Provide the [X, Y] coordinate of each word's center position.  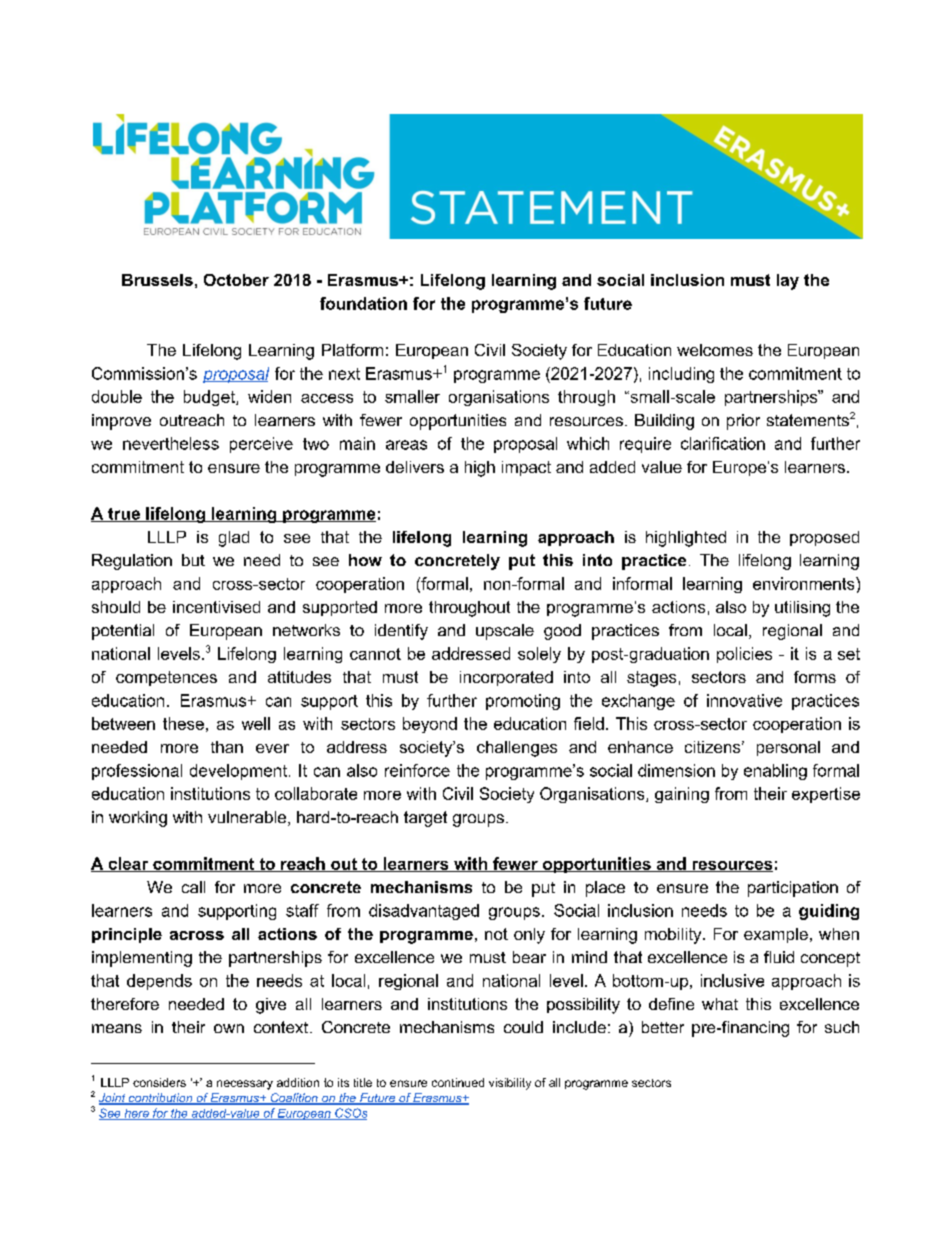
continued [458, 1082]
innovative [744, 700]
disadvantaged [424, 912]
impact [526, 468]
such [842, 1027]
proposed [824, 538]
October [236, 280]
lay [788, 282]
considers [159, 1082]
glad [234, 539]
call [193, 887]
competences [166, 678]
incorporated [506, 678]
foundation [363, 303]
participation [793, 889]
